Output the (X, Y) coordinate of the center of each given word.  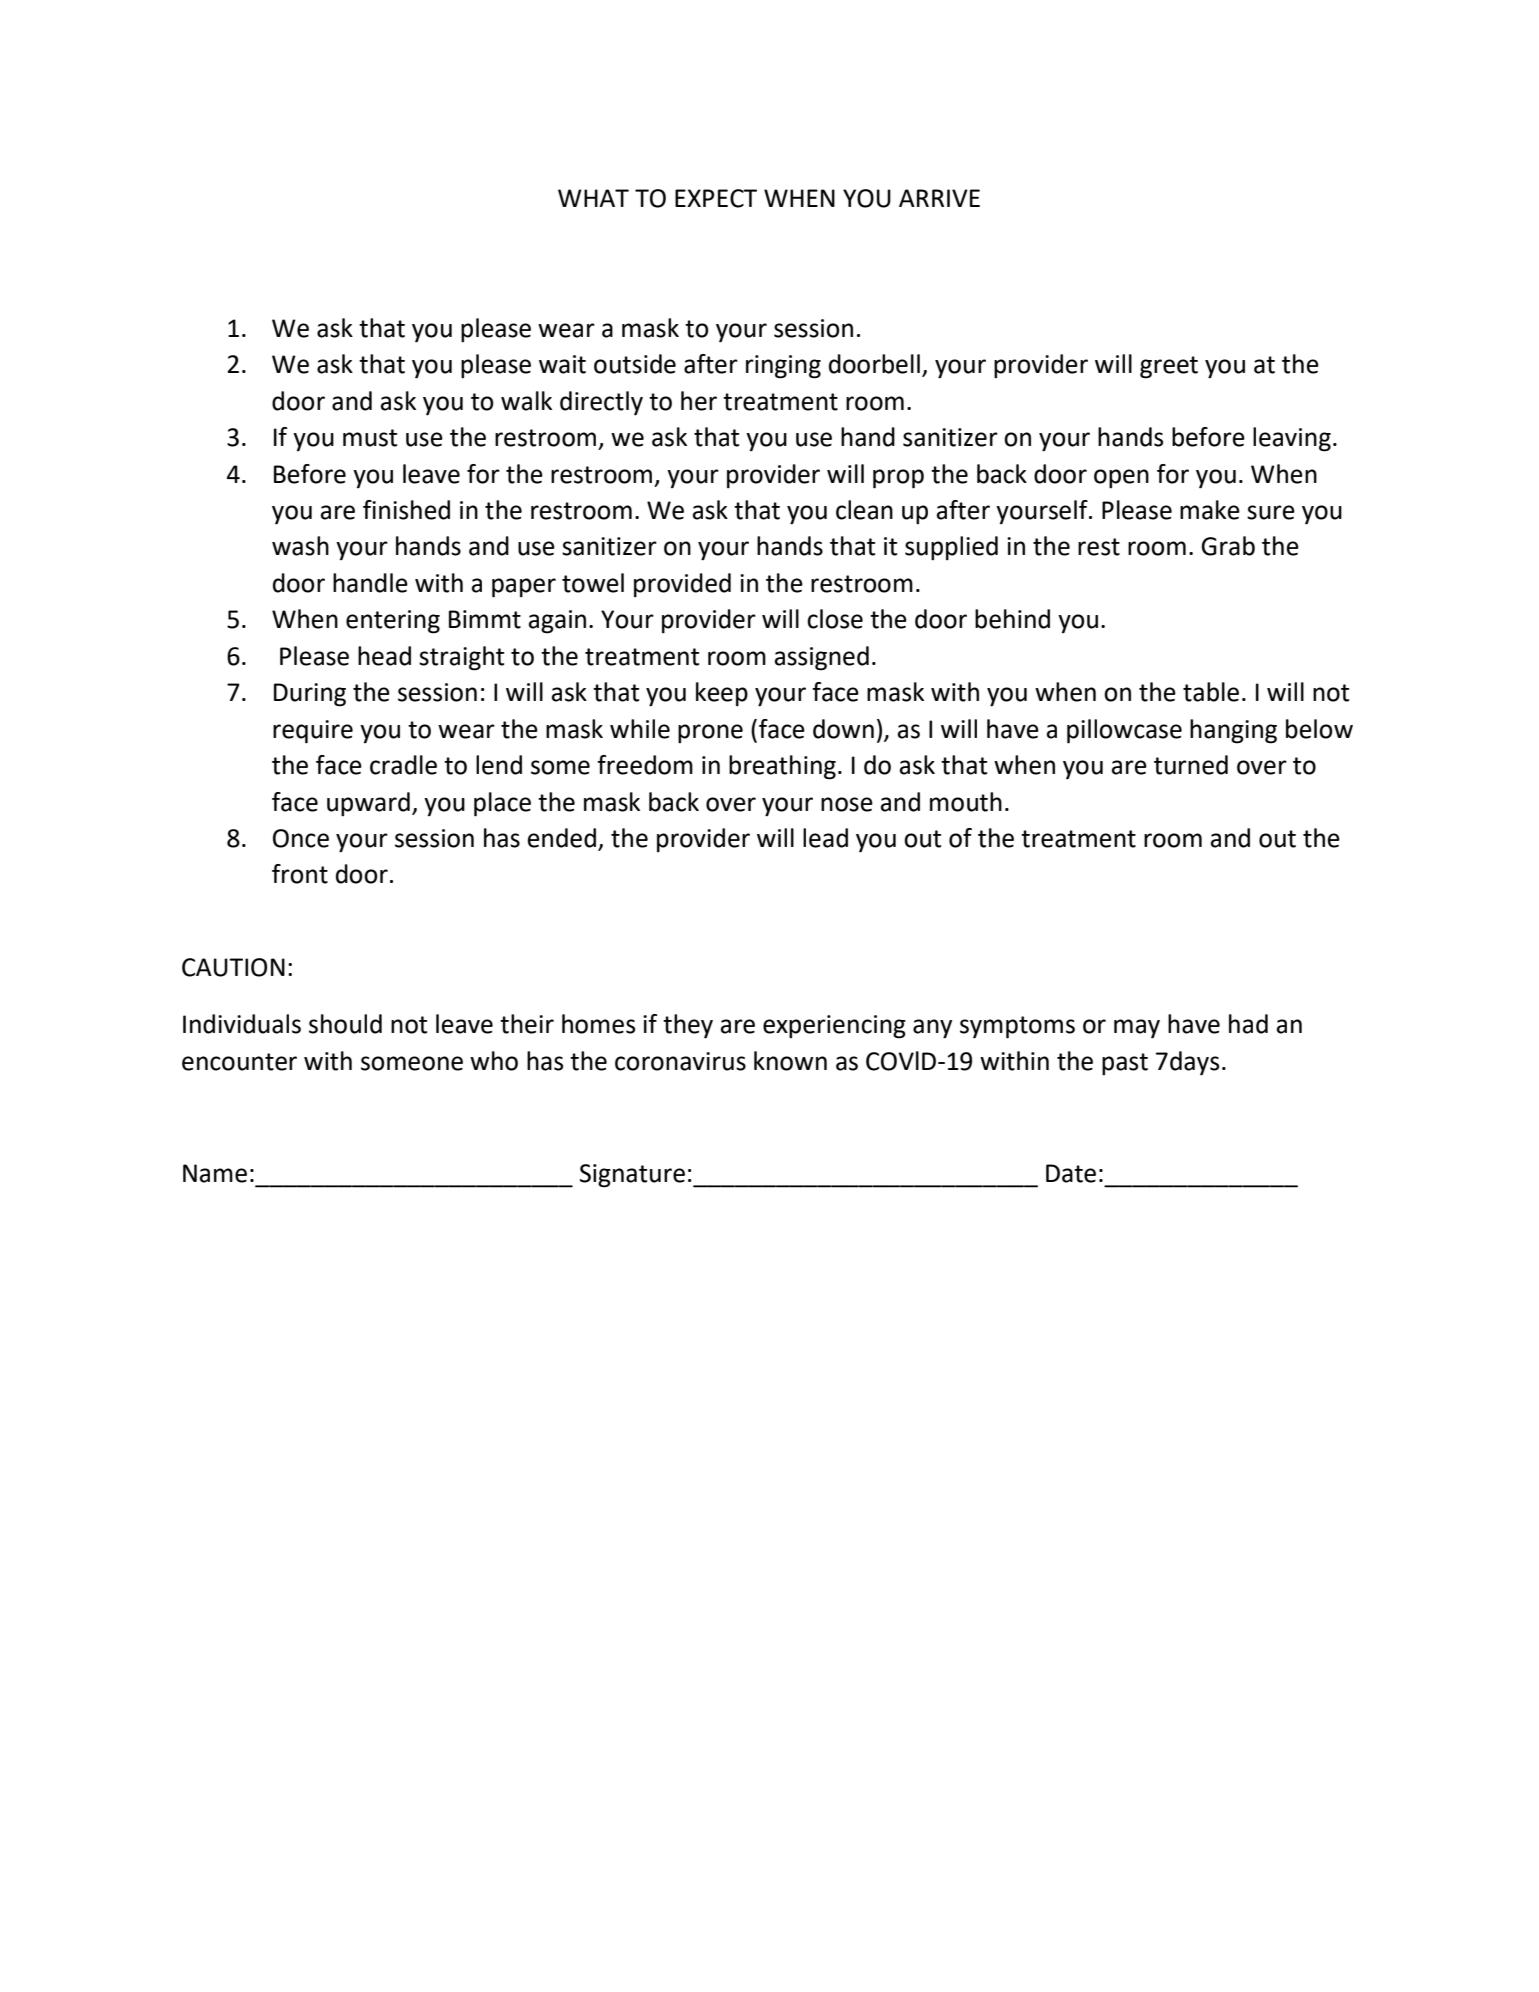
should (345, 1024)
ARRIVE (939, 198)
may (1137, 1029)
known (790, 1061)
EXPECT (716, 198)
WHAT (593, 198)
